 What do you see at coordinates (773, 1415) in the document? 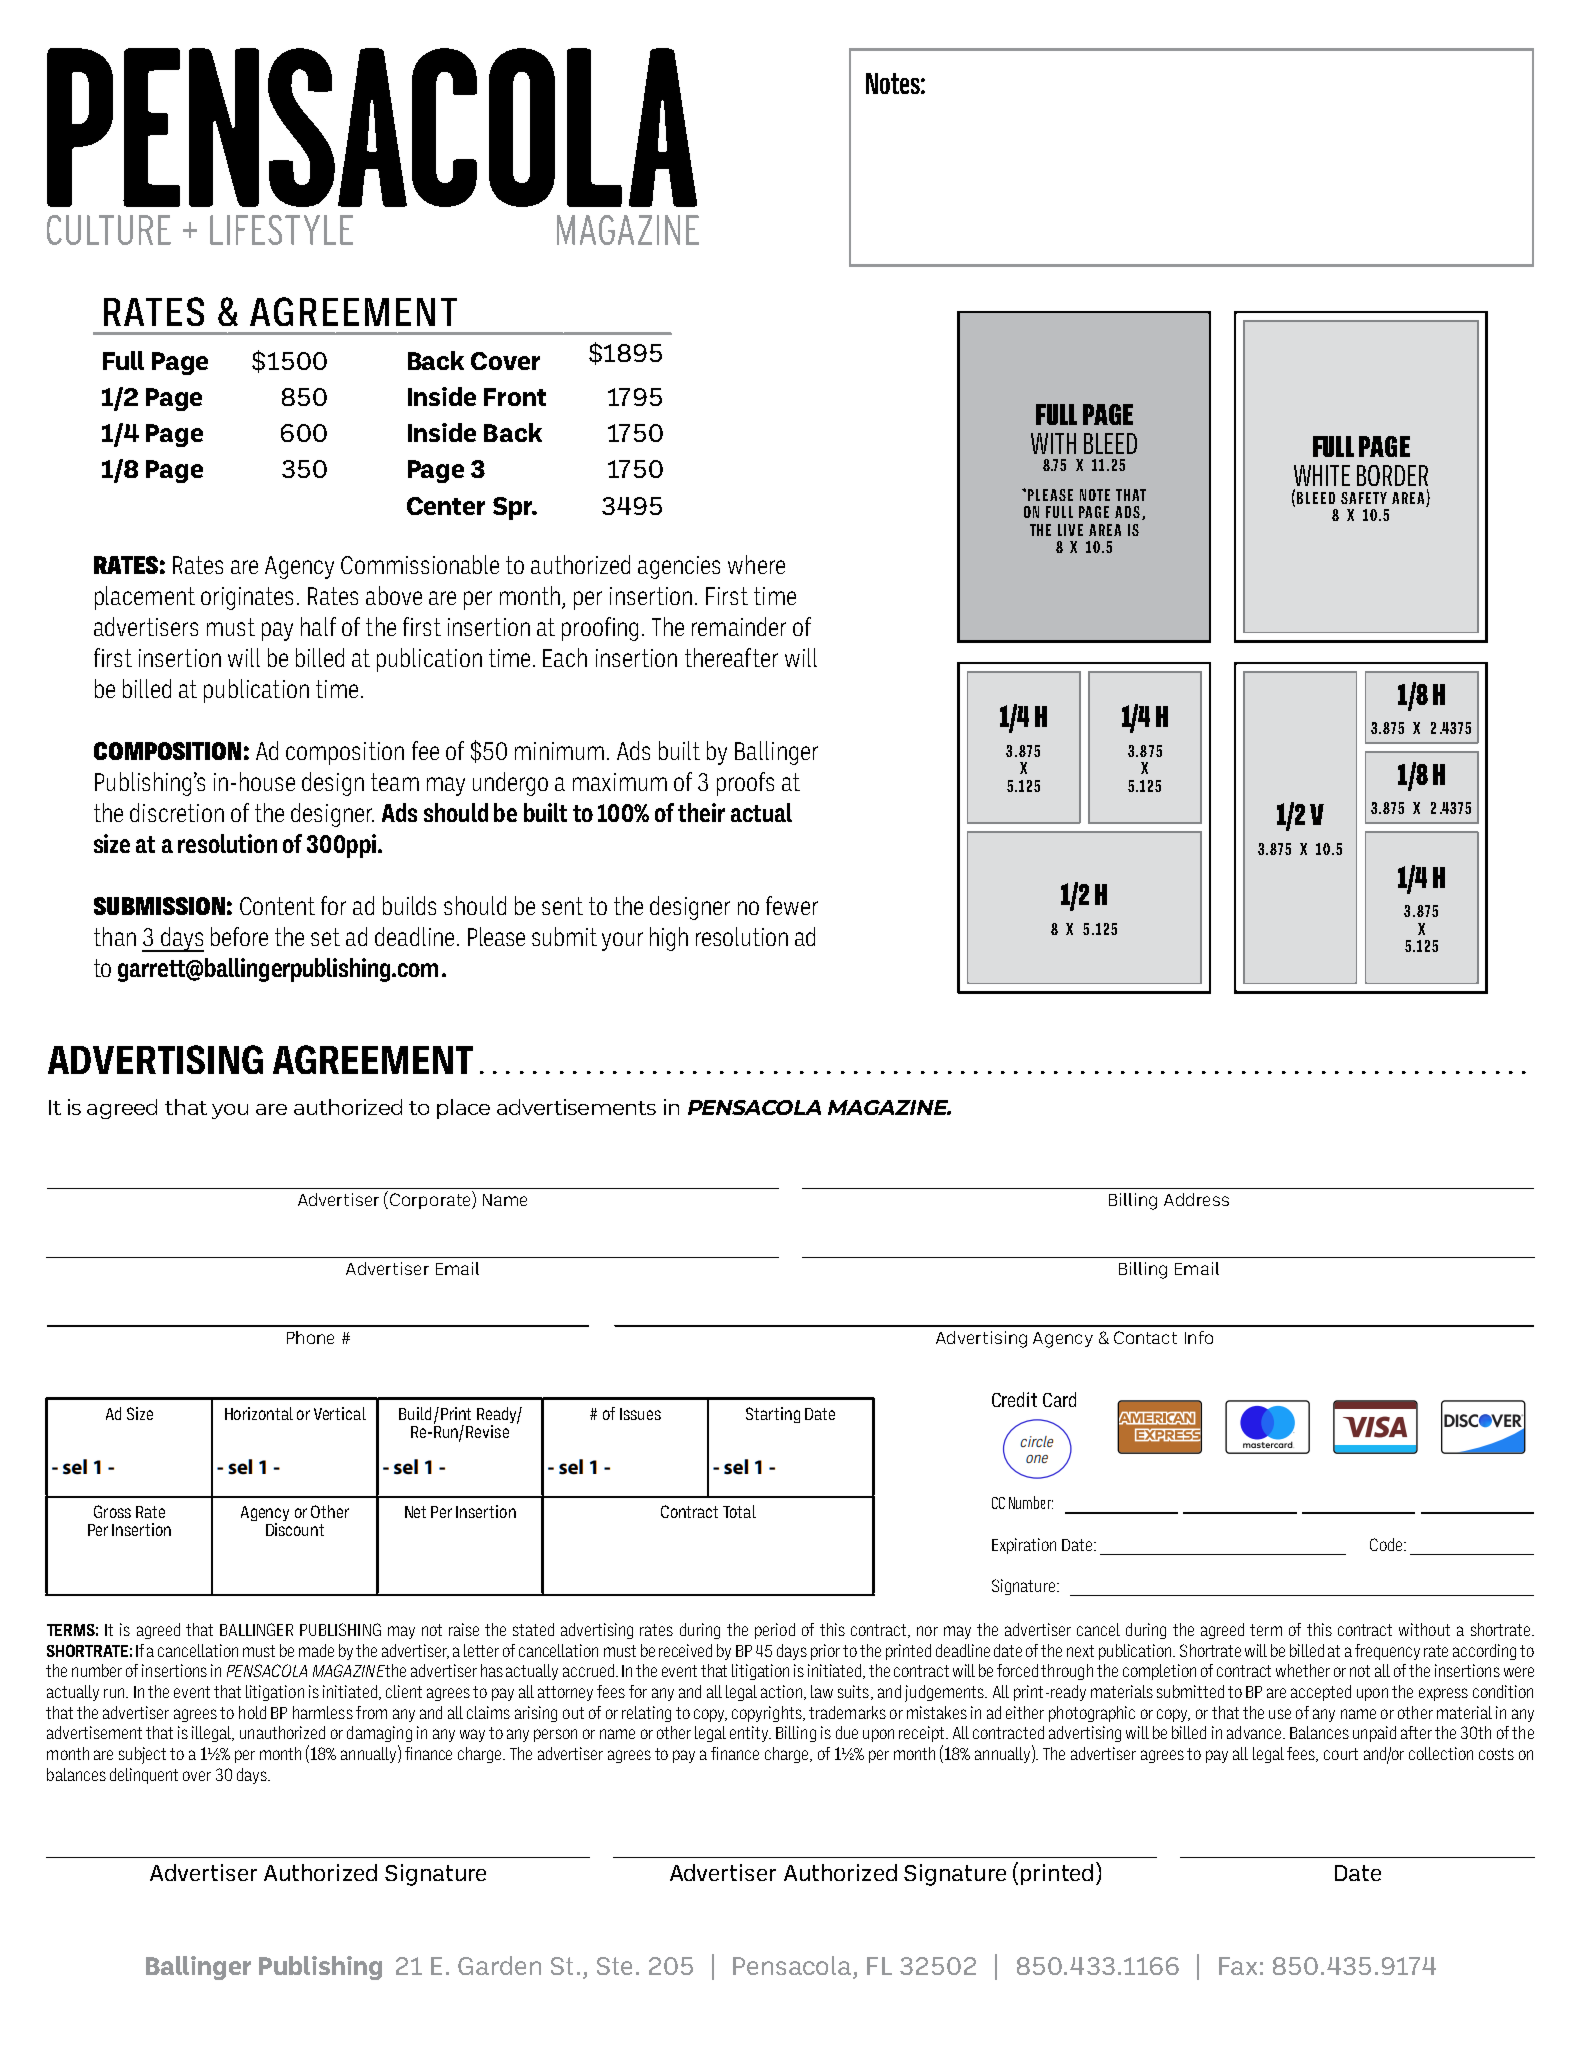
I see `Starting` at bounding box center [773, 1415].
